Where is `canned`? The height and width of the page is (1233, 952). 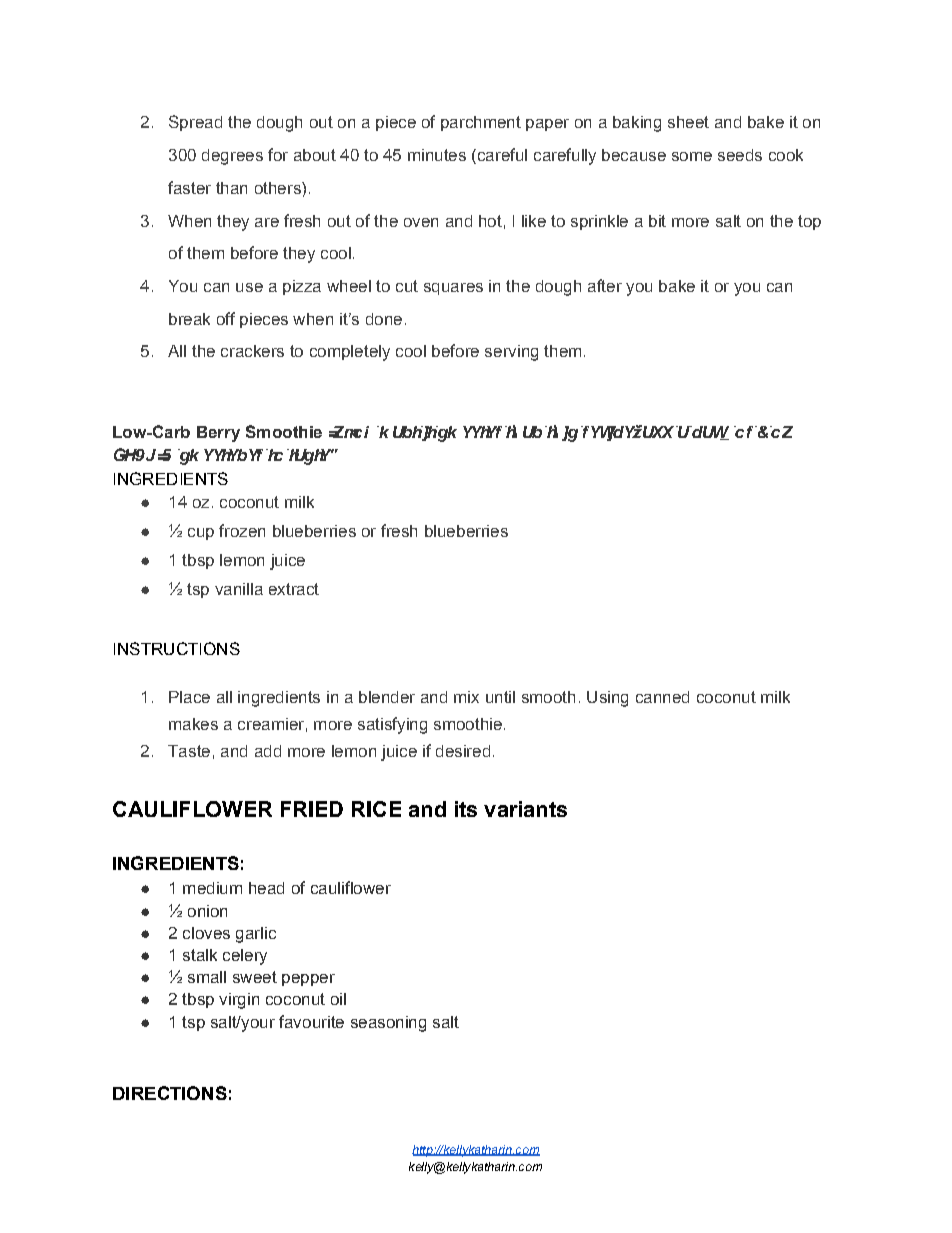
canned is located at coordinates (662, 697).
